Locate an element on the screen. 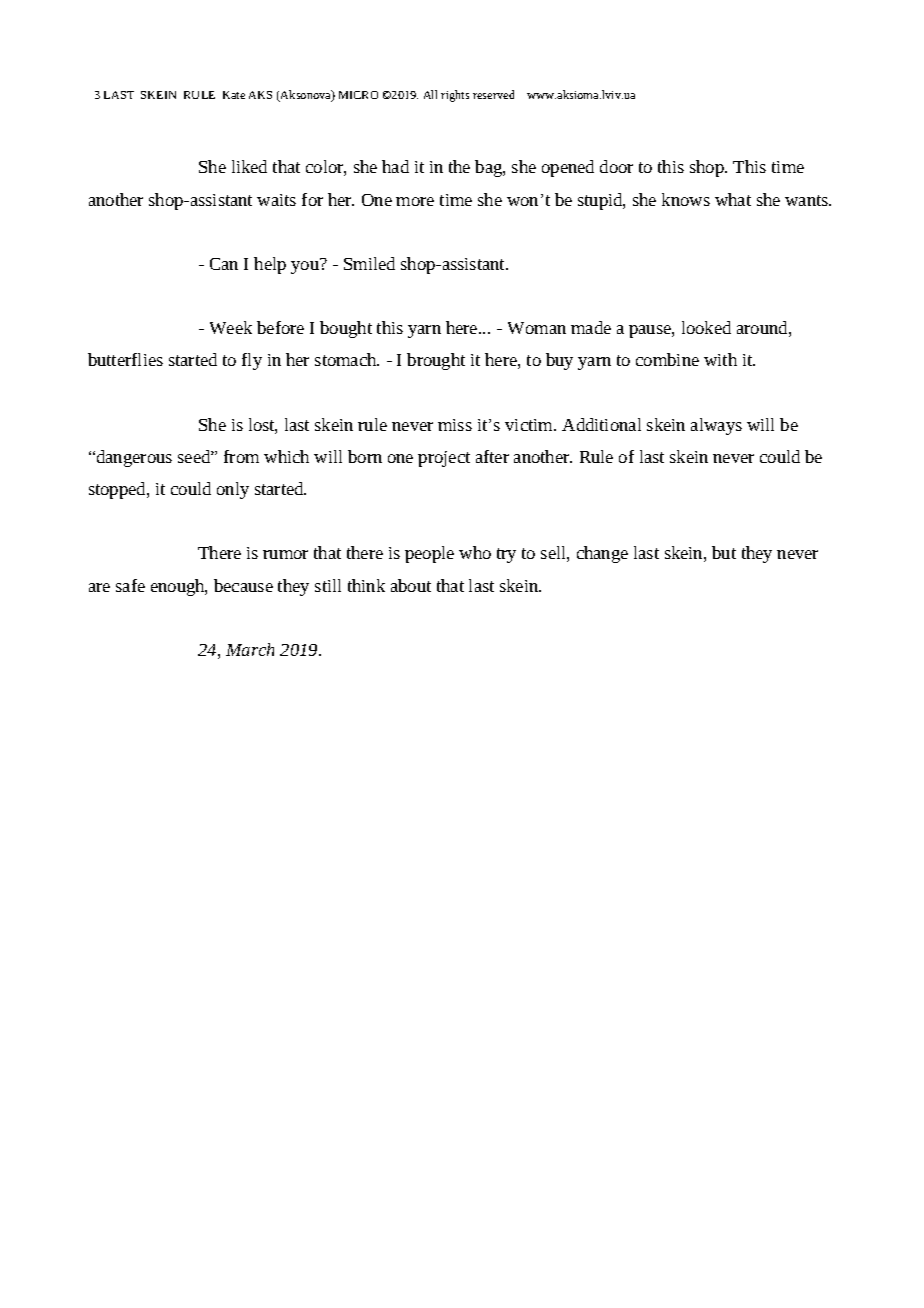  Kate is located at coordinates (234, 95).
